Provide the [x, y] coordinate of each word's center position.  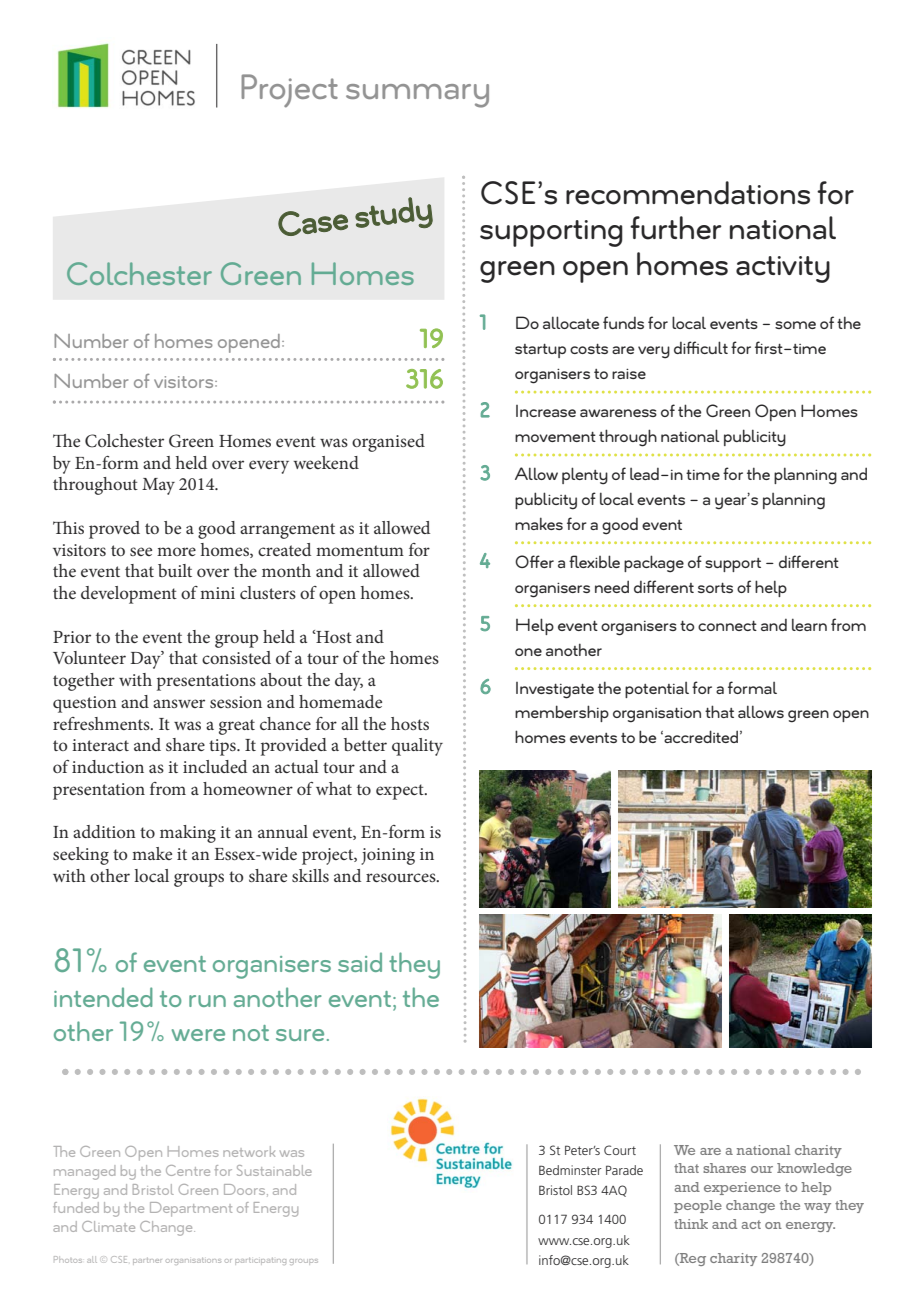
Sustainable [274, 1170]
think [691, 1224]
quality [417, 747]
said [360, 962]
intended [103, 997]
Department [191, 1209]
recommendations [688, 193]
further [676, 228]
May [158, 486]
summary [417, 96]
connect [727, 626]
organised [388, 443]
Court [620, 1150]
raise [629, 373]
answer [179, 703]
